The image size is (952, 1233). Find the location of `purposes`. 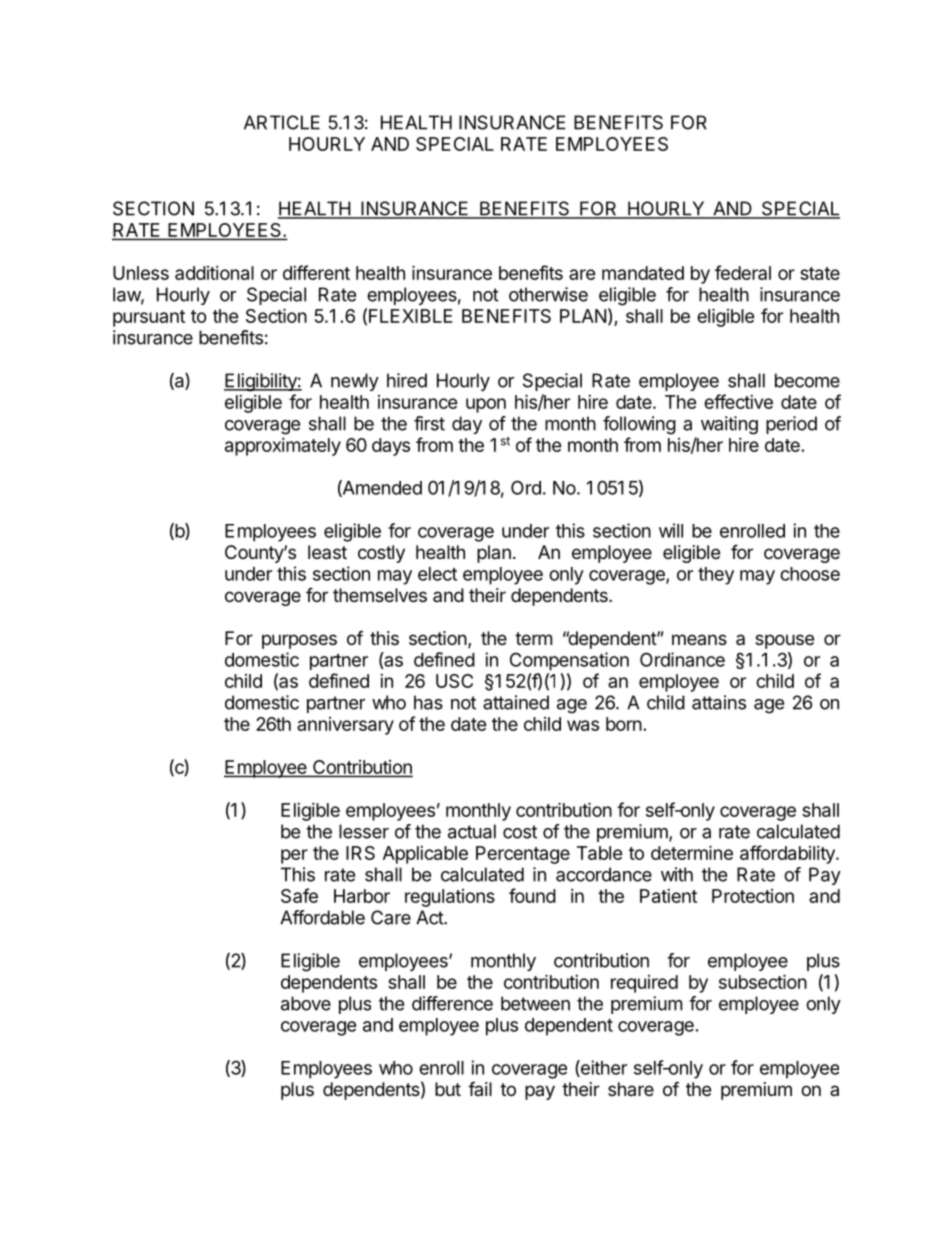

purposes is located at coordinates (299, 641).
